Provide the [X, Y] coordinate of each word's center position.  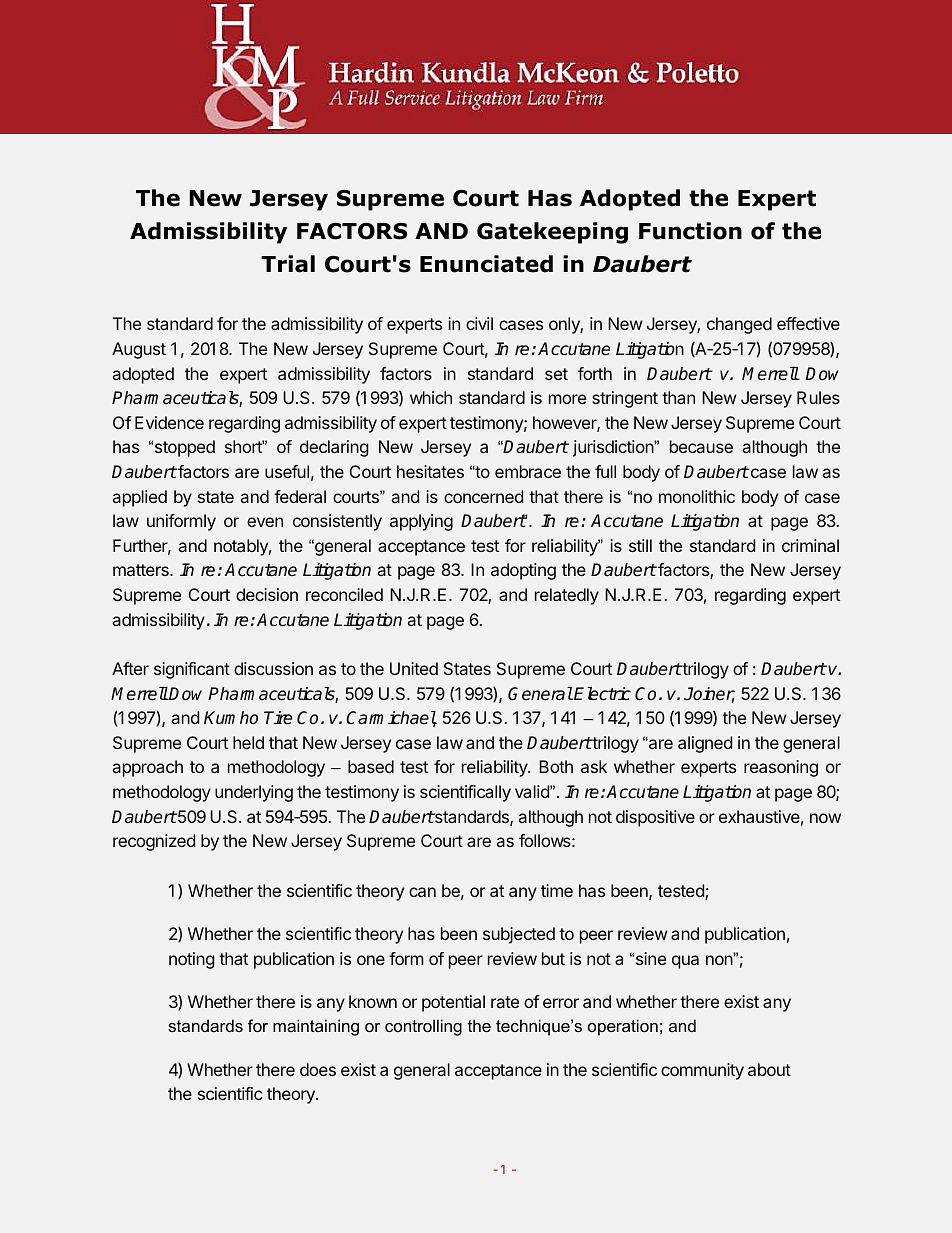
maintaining [316, 1027]
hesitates [430, 471]
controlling [423, 1027]
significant [192, 670]
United [414, 668]
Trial [288, 264]
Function [690, 231]
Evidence [169, 422]
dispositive [655, 818]
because [701, 446]
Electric [602, 694]
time [557, 890]
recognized [154, 842]
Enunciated [486, 264]
